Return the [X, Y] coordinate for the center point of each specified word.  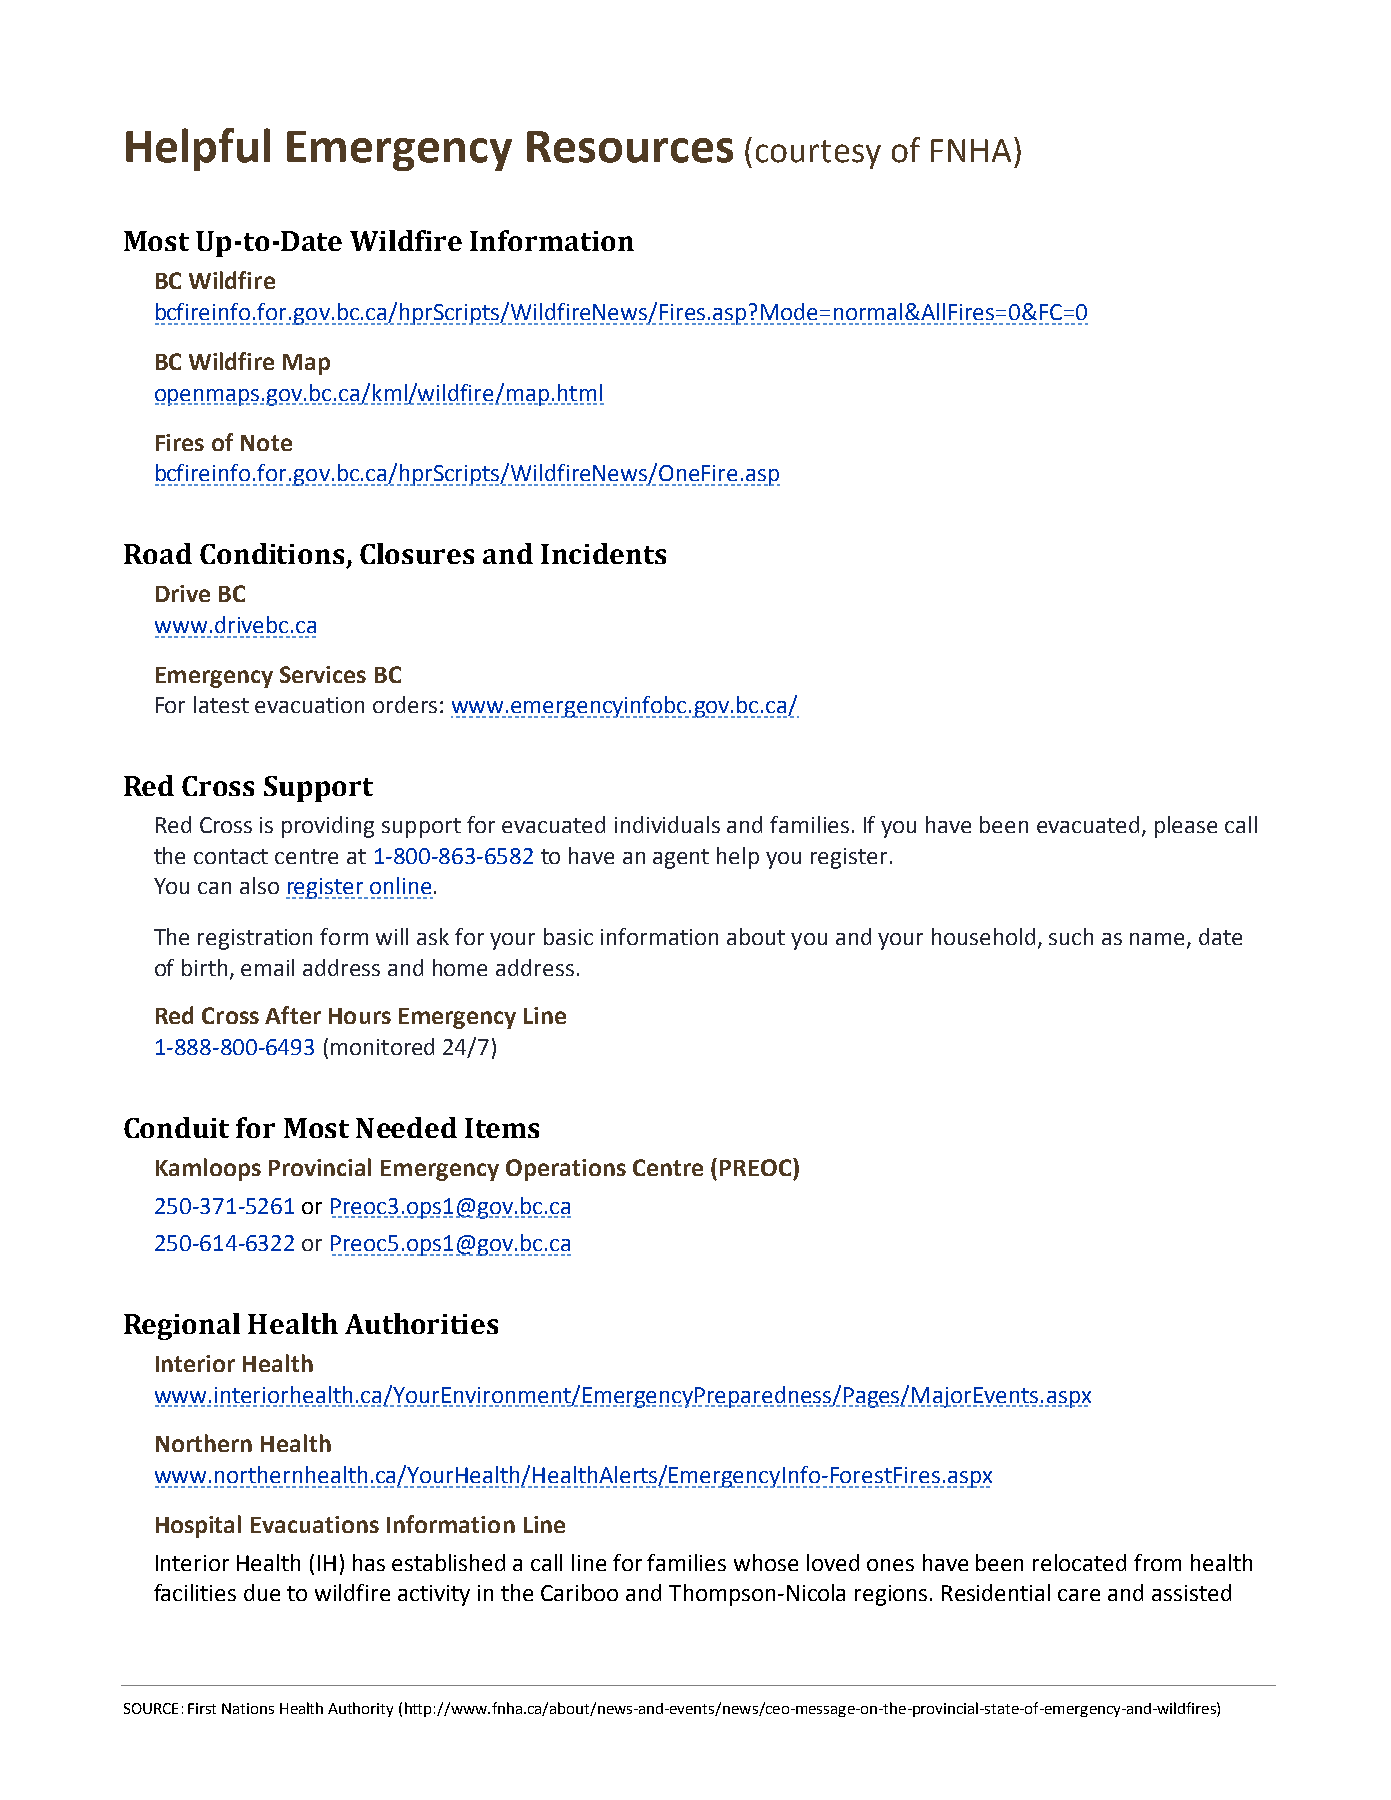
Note [266, 443]
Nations [248, 1708]
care [1079, 1595]
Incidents [603, 553]
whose [766, 1562]
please [1186, 827]
